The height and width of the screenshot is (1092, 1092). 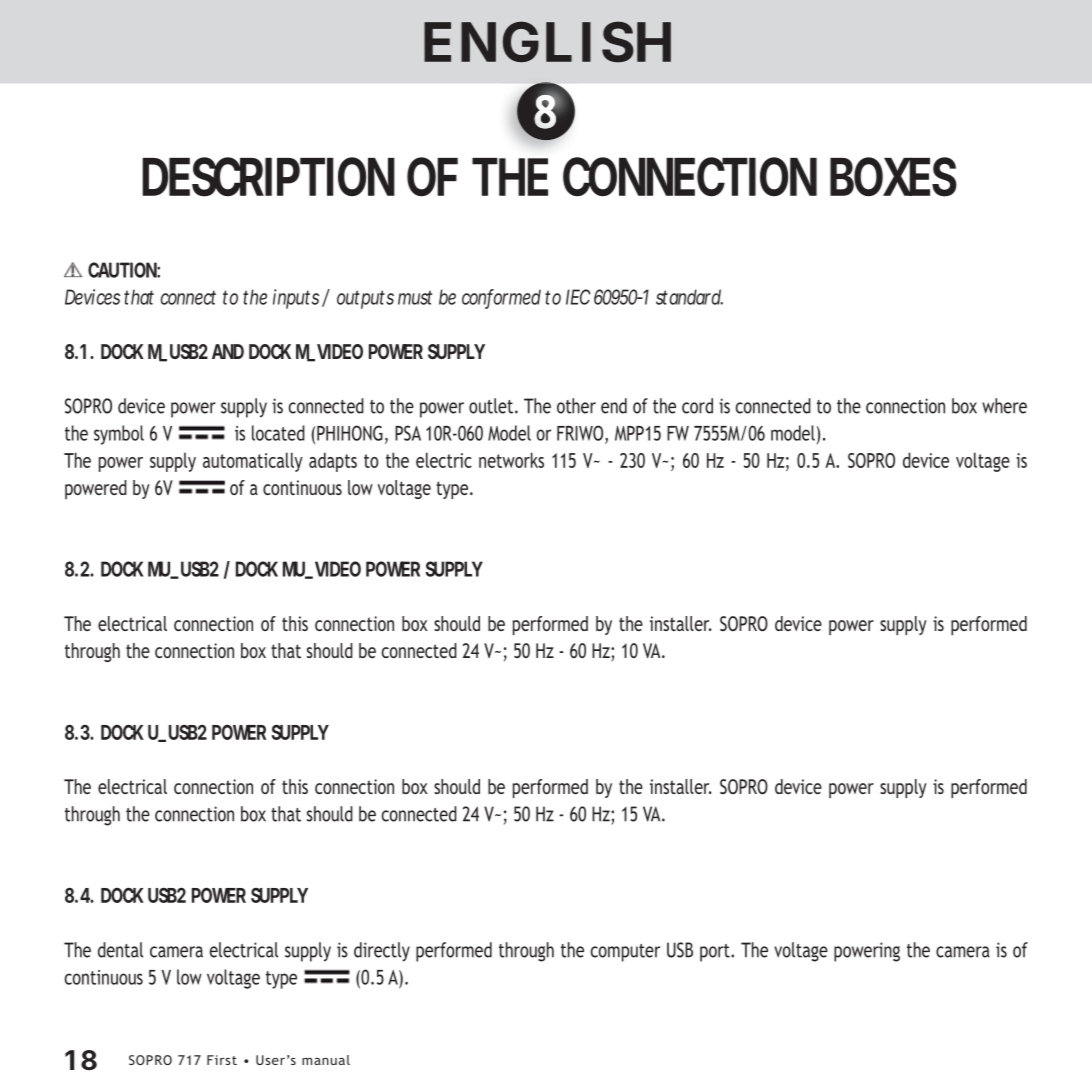 What do you see at coordinates (415, 298) in the screenshot?
I see `must` at bounding box center [415, 298].
